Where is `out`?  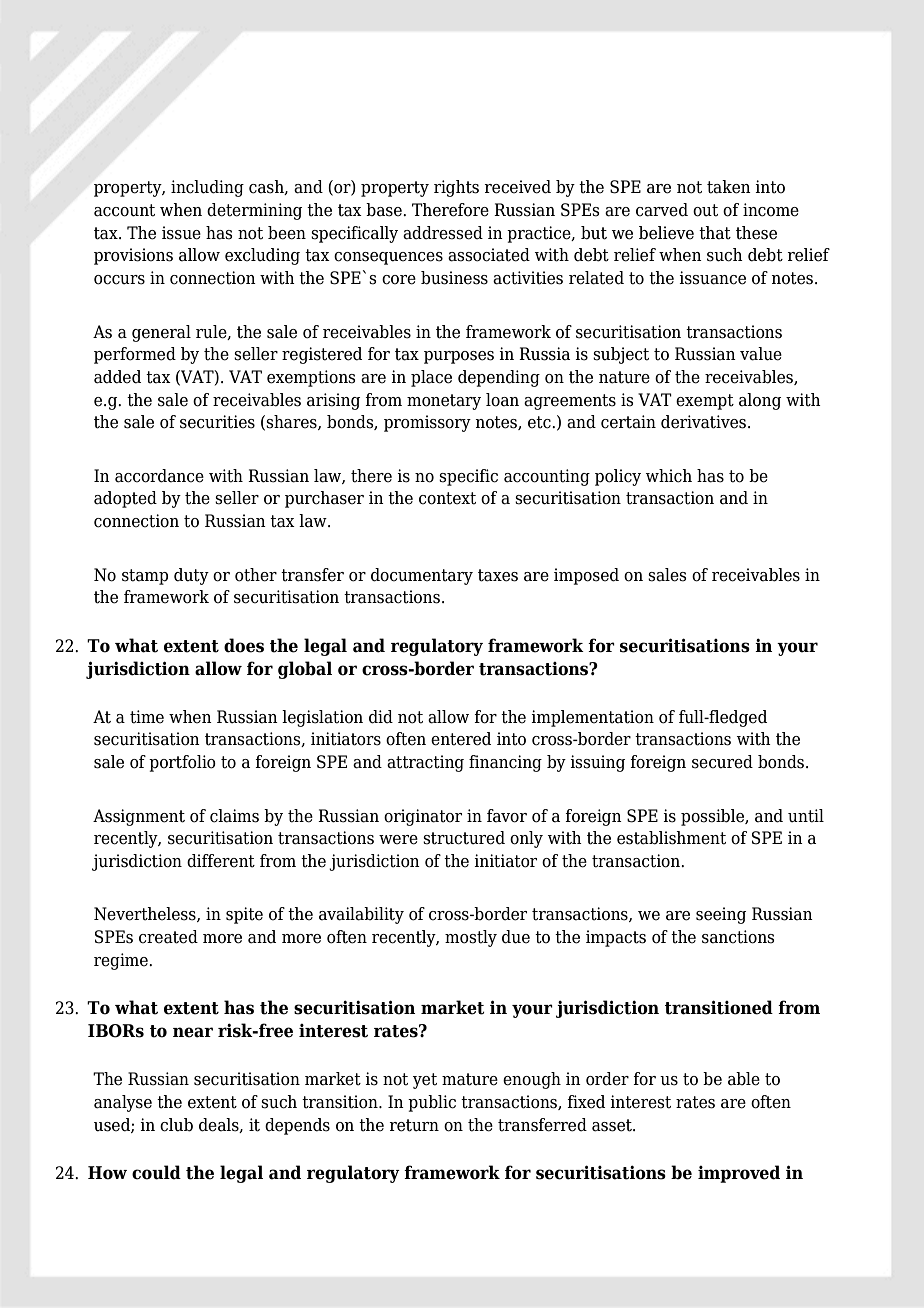 out is located at coordinates (705, 210).
